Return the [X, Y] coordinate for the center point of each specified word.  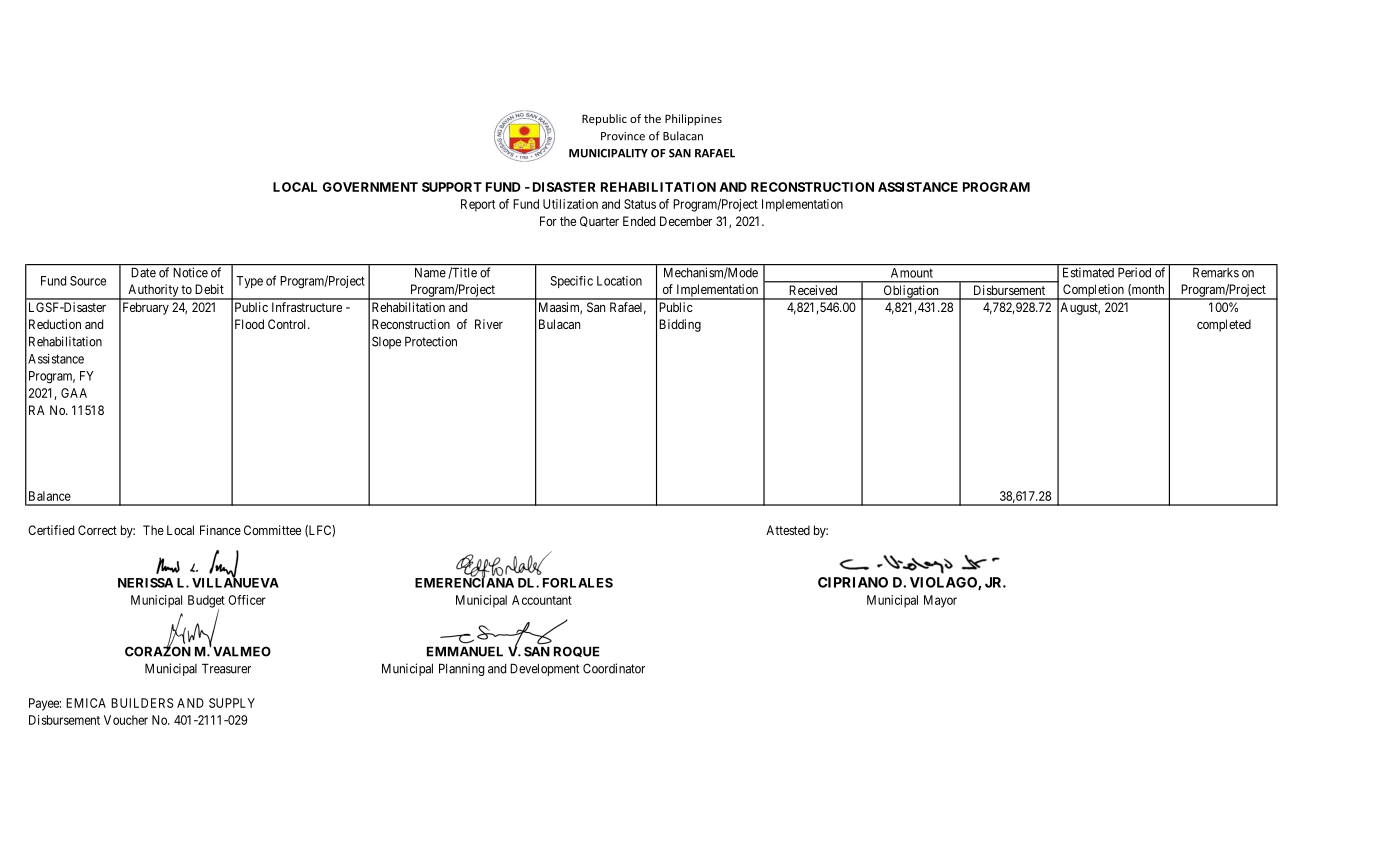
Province [623, 136]
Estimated [1088, 273]
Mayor [940, 601]
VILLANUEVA [235, 582]
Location [619, 281]
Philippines [693, 120]
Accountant [542, 600]
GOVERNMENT [370, 187]
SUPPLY [232, 703]
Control [288, 324]
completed [1224, 325]
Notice [191, 272]
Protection [431, 341]
